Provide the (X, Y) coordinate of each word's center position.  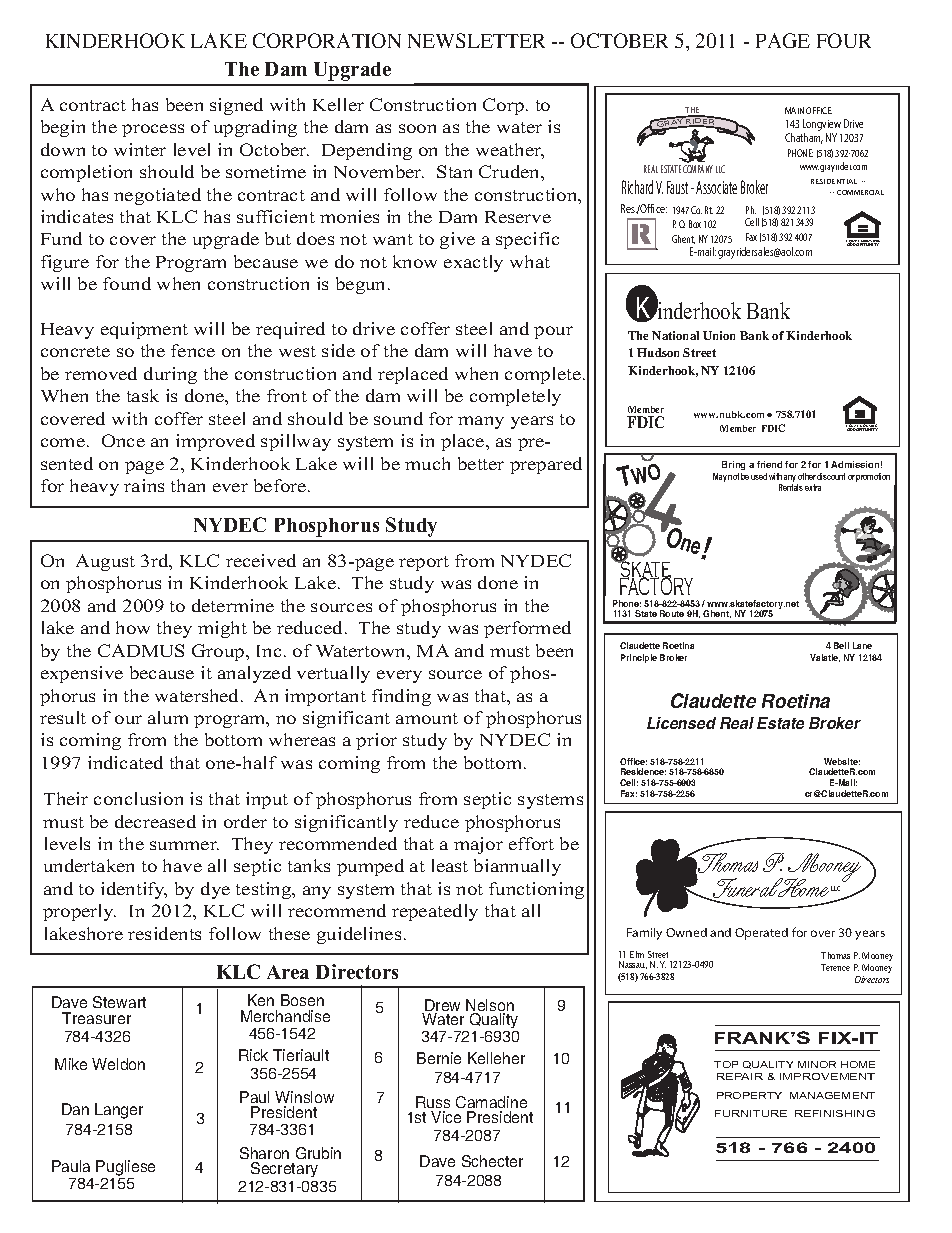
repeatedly (435, 912)
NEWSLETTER (476, 40)
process (153, 130)
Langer (119, 1111)
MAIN (794, 110)
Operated (761, 934)
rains (144, 485)
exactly (473, 263)
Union (719, 335)
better (481, 463)
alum (168, 717)
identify (134, 890)
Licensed (681, 723)
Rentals (791, 487)
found (127, 283)
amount (427, 718)
